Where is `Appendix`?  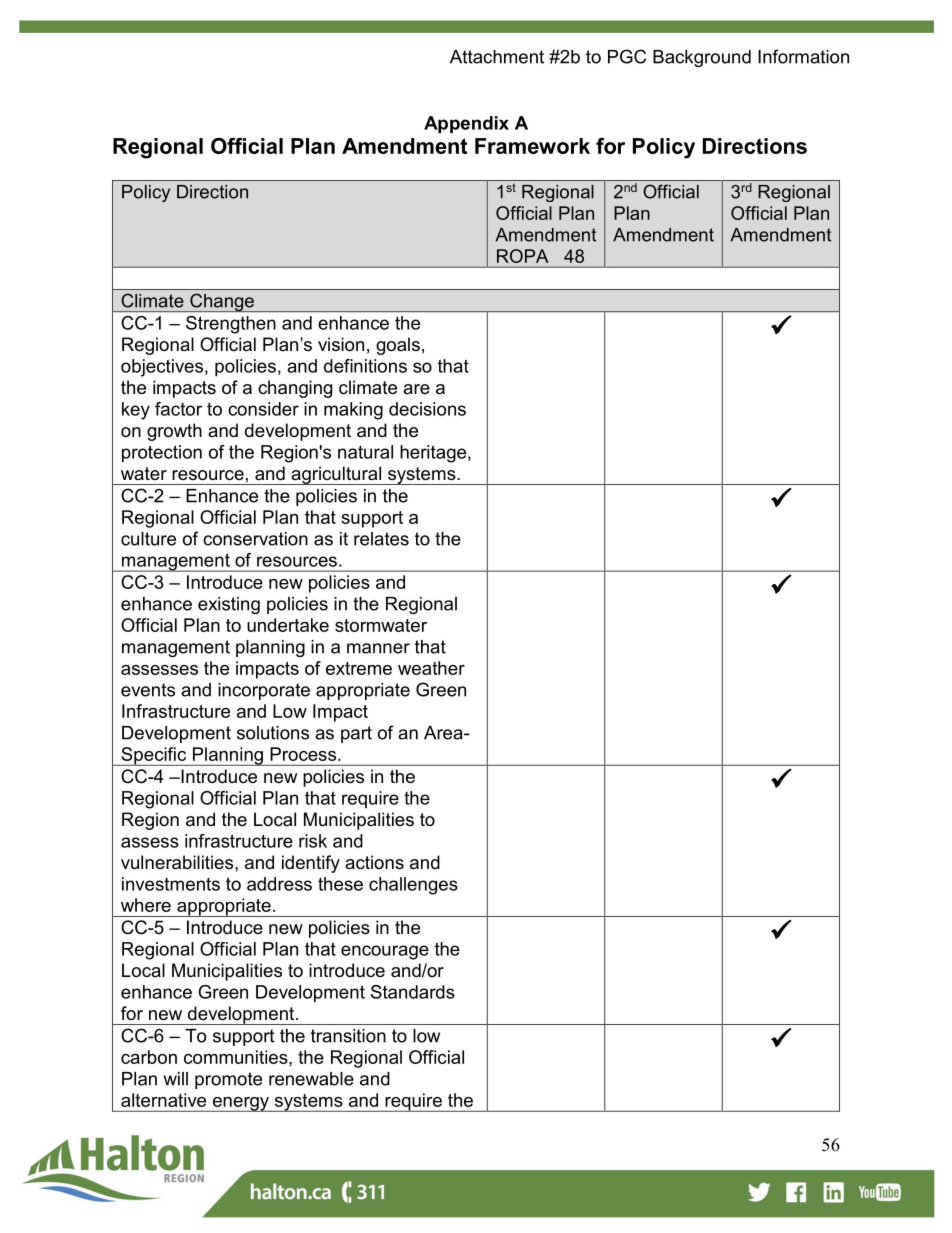
Appendix is located at coordinates (466, 124).
